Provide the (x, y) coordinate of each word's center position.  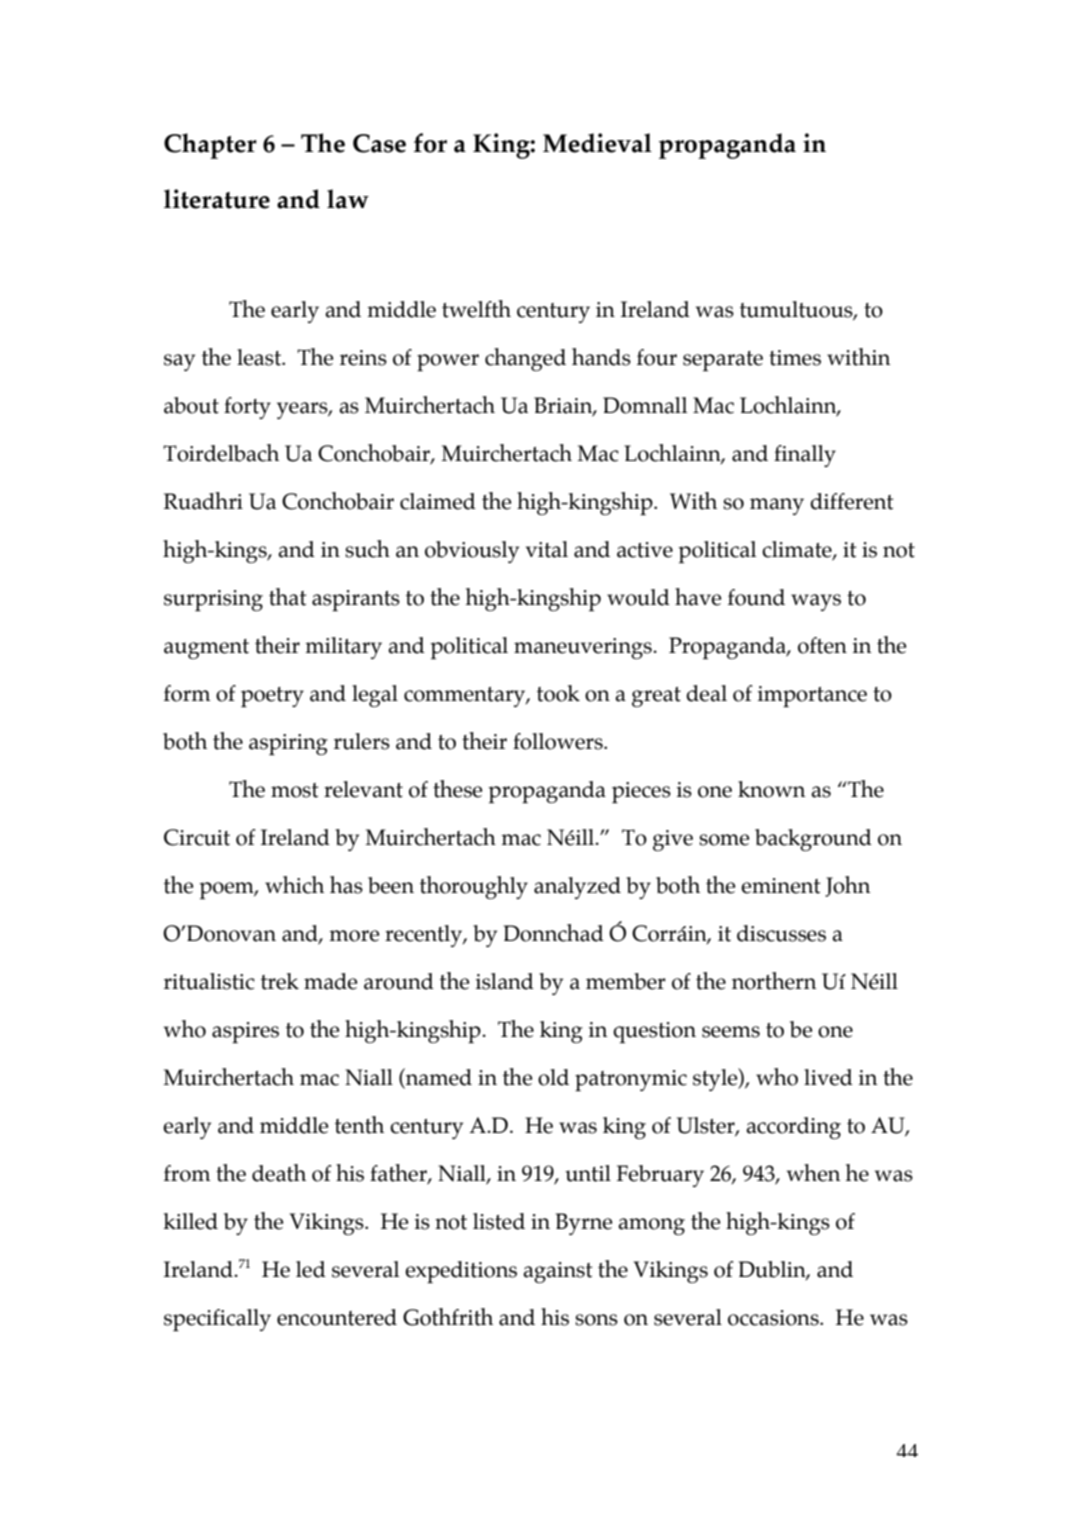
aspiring (288, 744)
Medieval (597, 143)
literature (217, 199)
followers (559, 741)
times (795, 358)
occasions (774, 1318)
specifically (217, 1320)
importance (812, 696)
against (558, 1272)
